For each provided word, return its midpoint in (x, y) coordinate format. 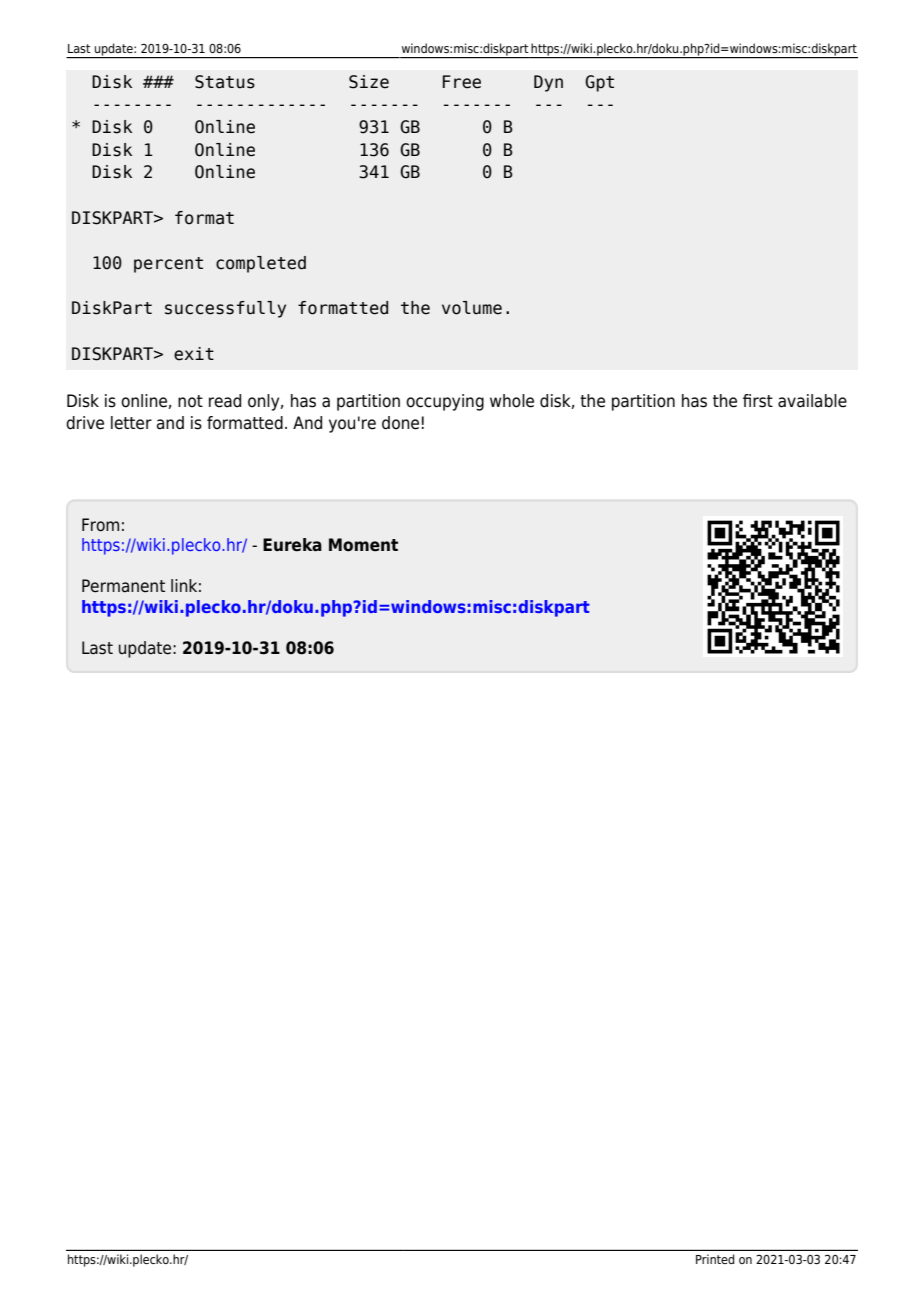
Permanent (123, 586)
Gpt (599, 83)
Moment (363, 545)
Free (462, 82)
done (400, 423)
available (812, 401)
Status (225, 82)
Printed (715, 1259)
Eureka (292, 545)
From (100, 525)
